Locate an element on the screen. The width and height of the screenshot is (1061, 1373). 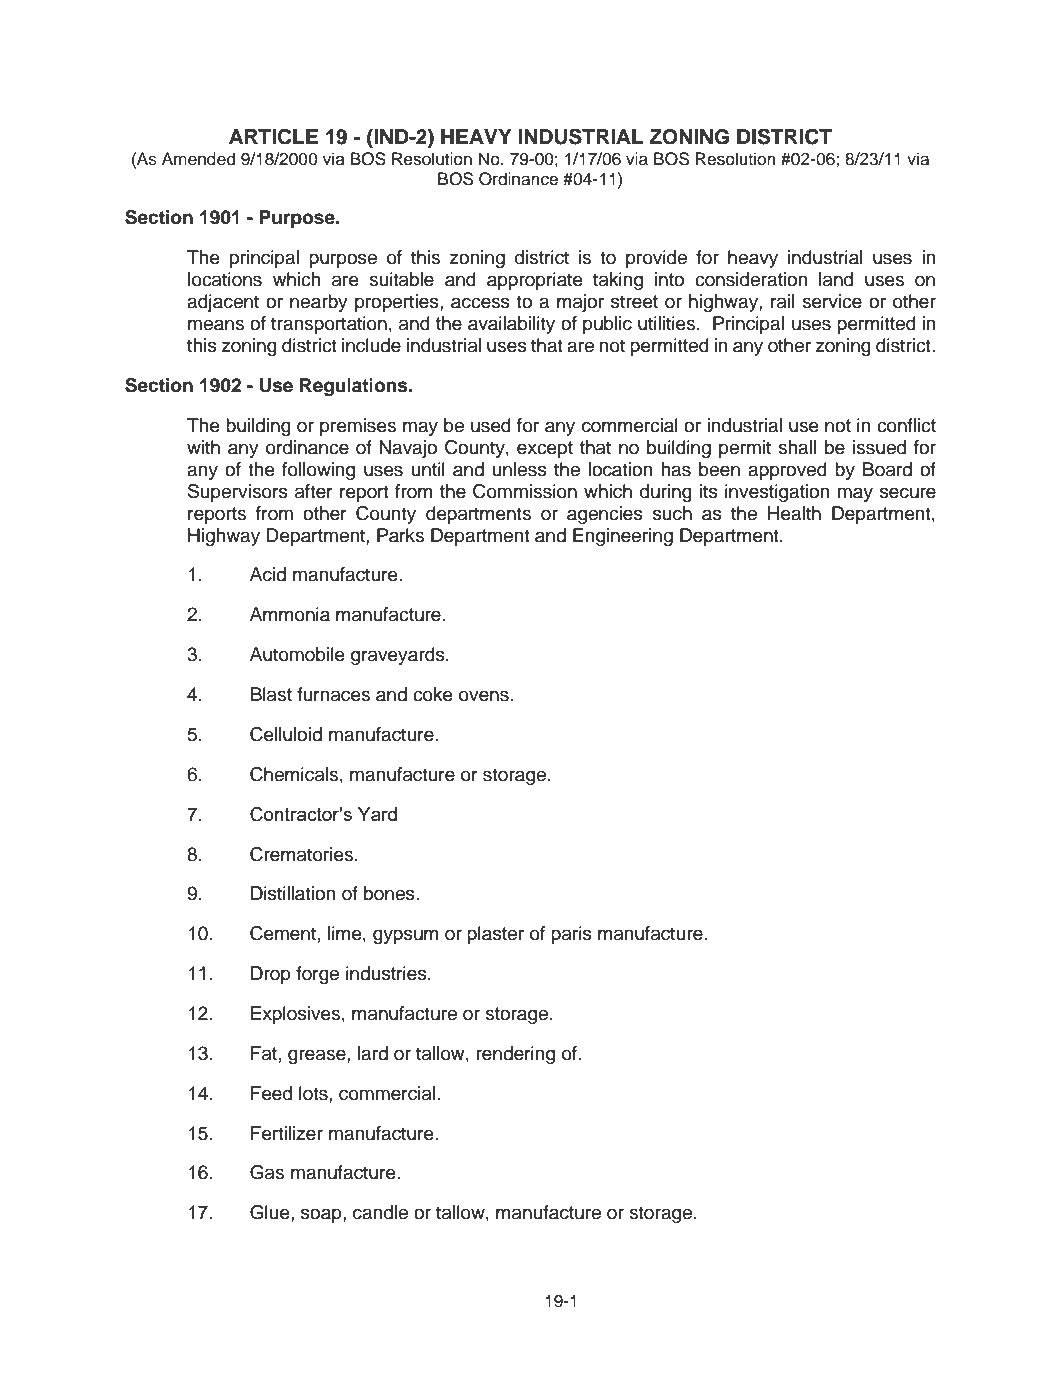
paris is located at coordinates (571, 935).
